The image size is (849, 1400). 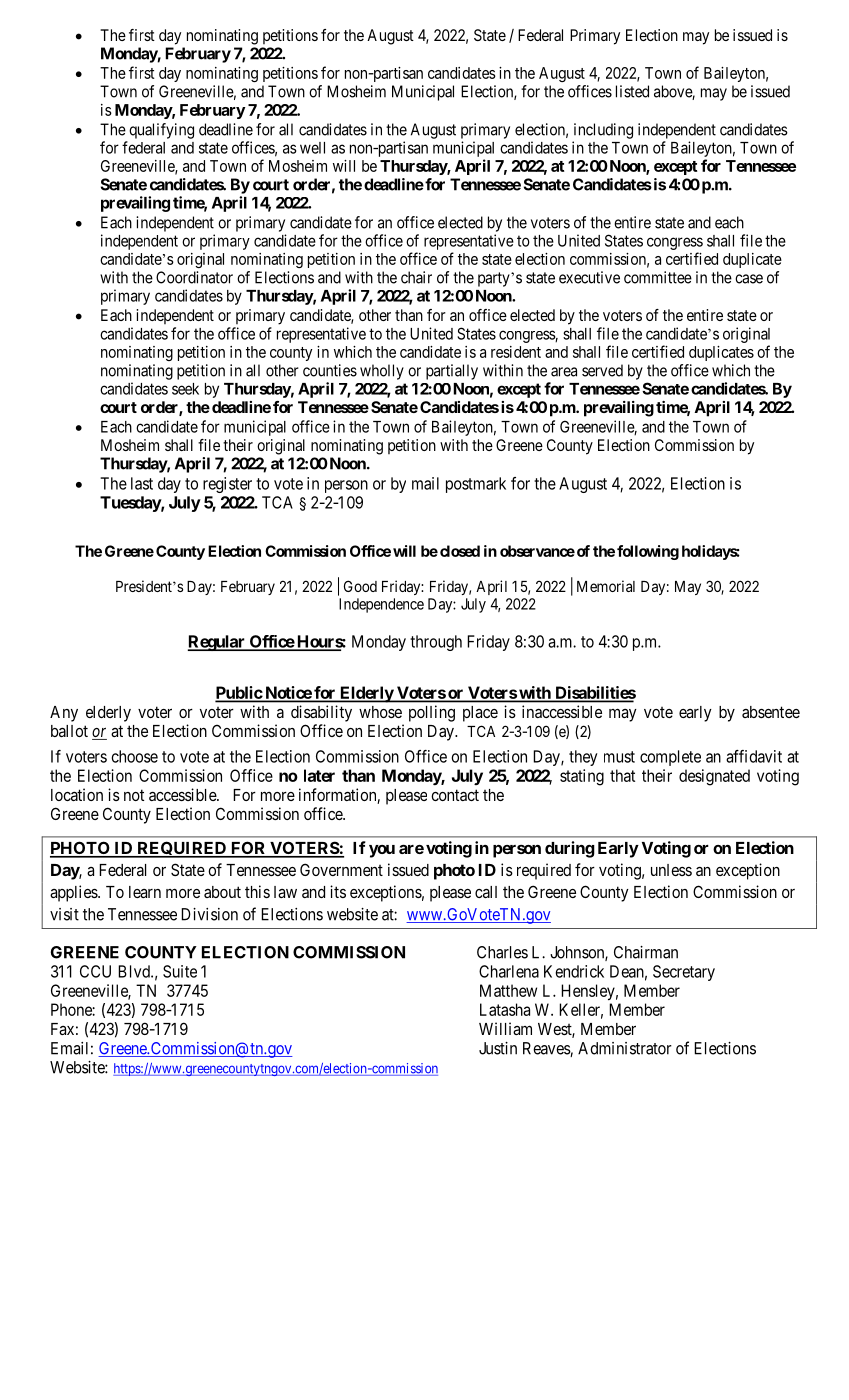 What do you see at coordinates (180, 971) in the document?
I see `Suite` at bounding box center [180, 971].
